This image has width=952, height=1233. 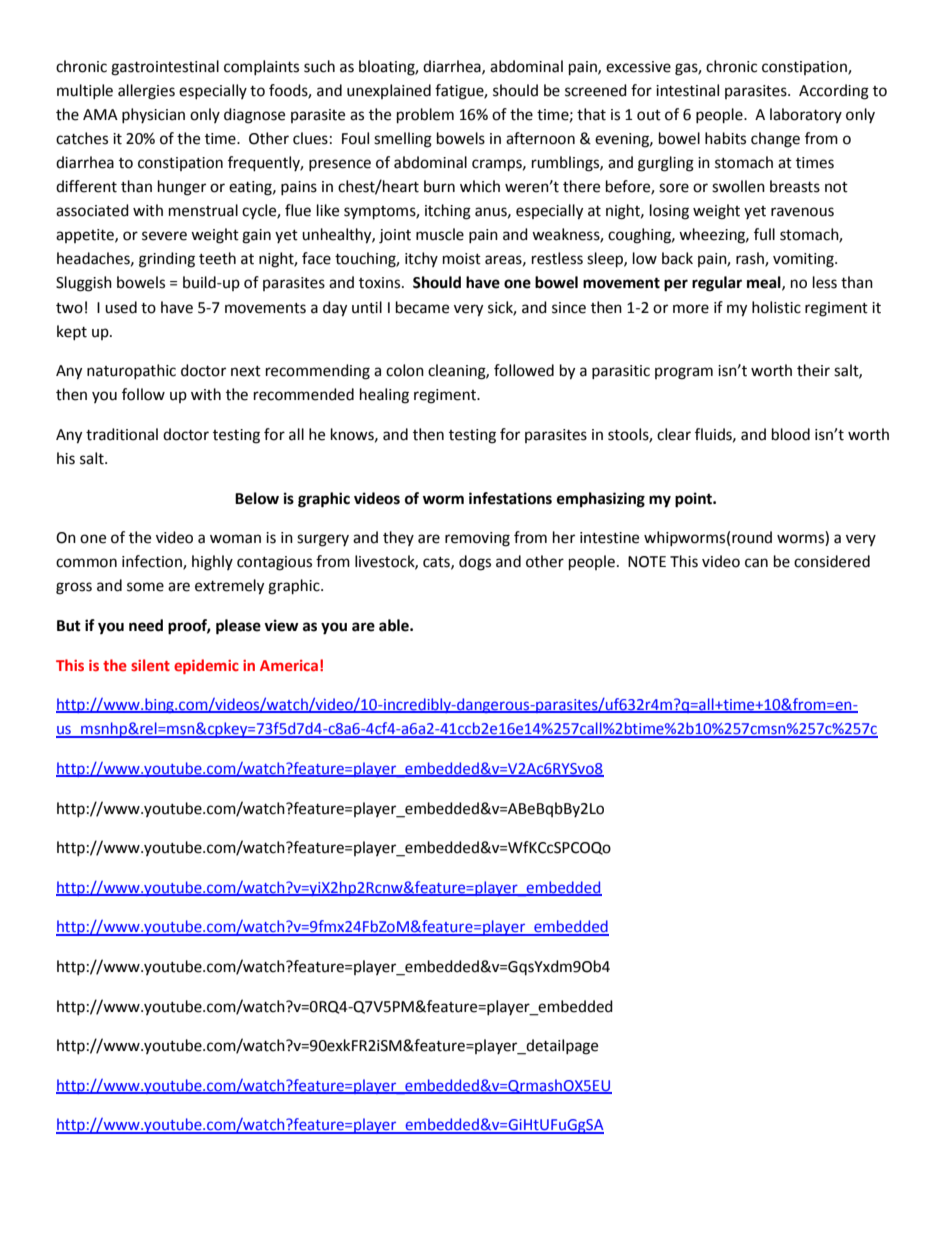 What do you see at coordinates (764, 234) in the image?
I see `full` at bounding box center [764, 234].
